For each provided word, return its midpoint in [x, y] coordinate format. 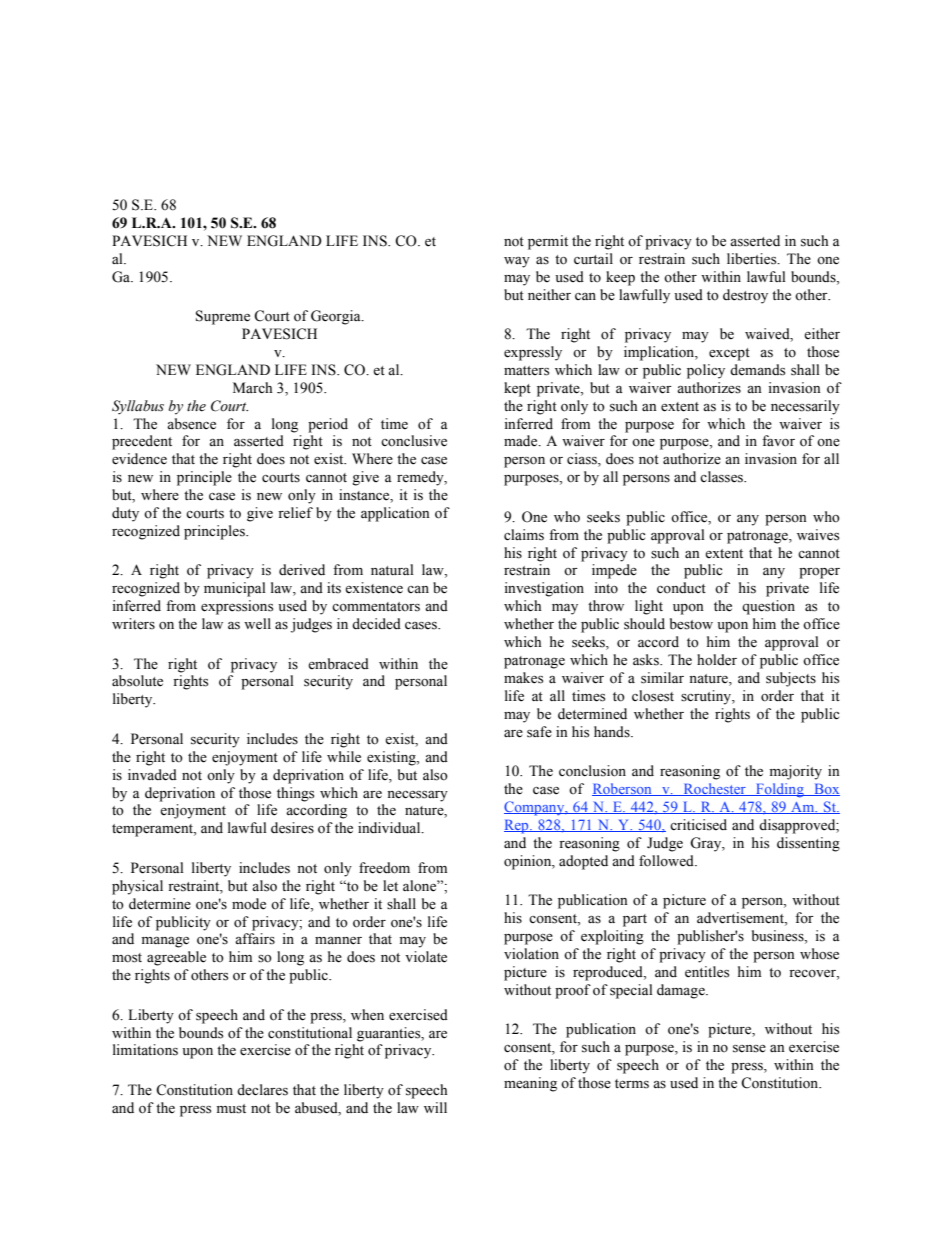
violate [426, 957]
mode [249, 904]
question [768, 607]
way [517, 262]
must [231, 1109]
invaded [152, 775]
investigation [544, 589]
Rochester [714, 789]
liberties [753, 259]
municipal [235, 589]
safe [539, 732]
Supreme [223, 317]
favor [778, 441]
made [522, 441]
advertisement [741, 919]
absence [191, 424]
